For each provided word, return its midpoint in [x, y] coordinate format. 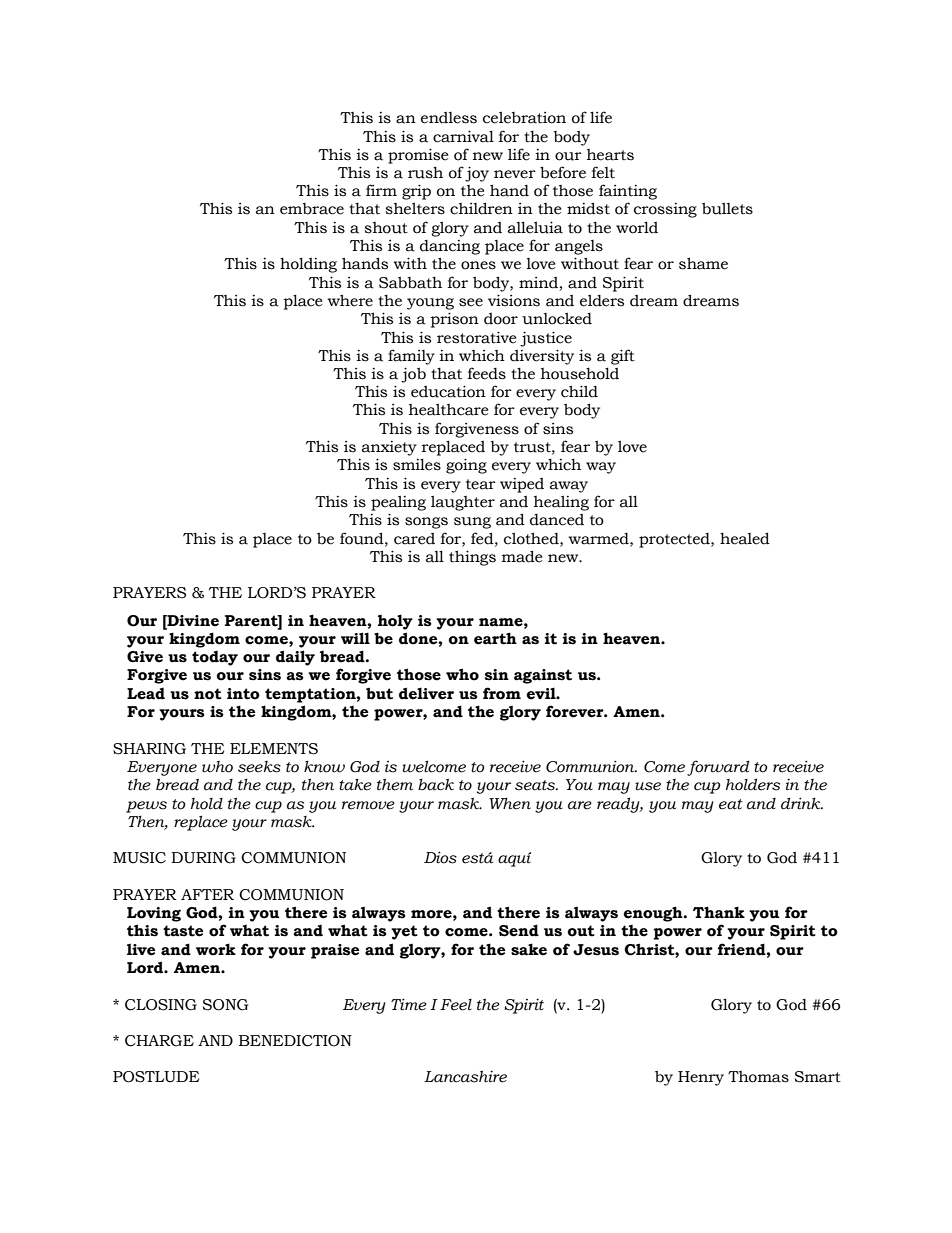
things [472, 558]
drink [802, 803]
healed [745, 538]
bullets [727, 208]
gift [623, 357]
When [510, 804]
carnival [463, 136]
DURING [203, 858]
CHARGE [159, 1041]
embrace [312, 209]
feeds [487, 373]
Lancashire [465, 1076]
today [215, 658]
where [350, 300]
